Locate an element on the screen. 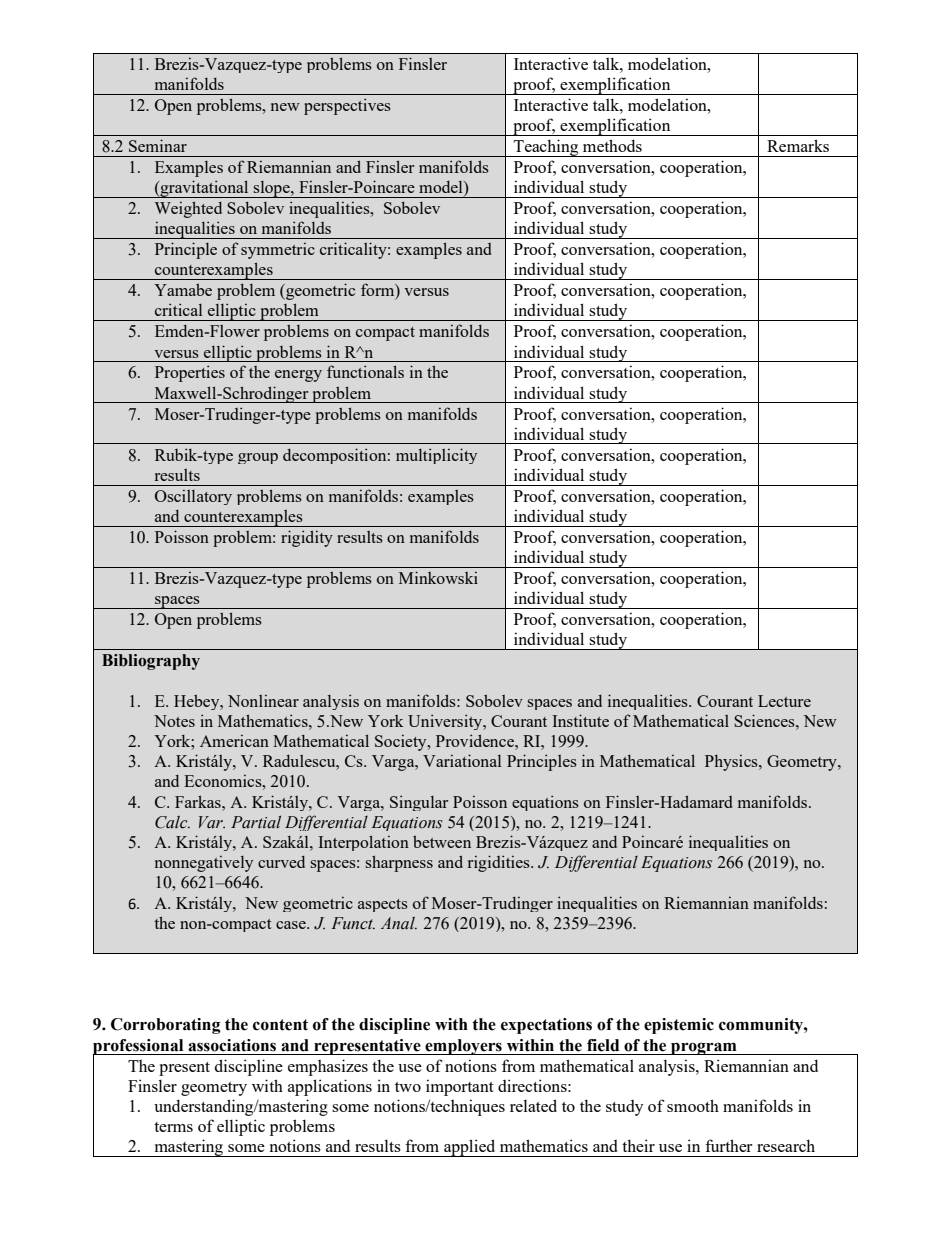 The height and width of the screenshot is (1233, 952). symmetric is located at coordinates (278, 251).
